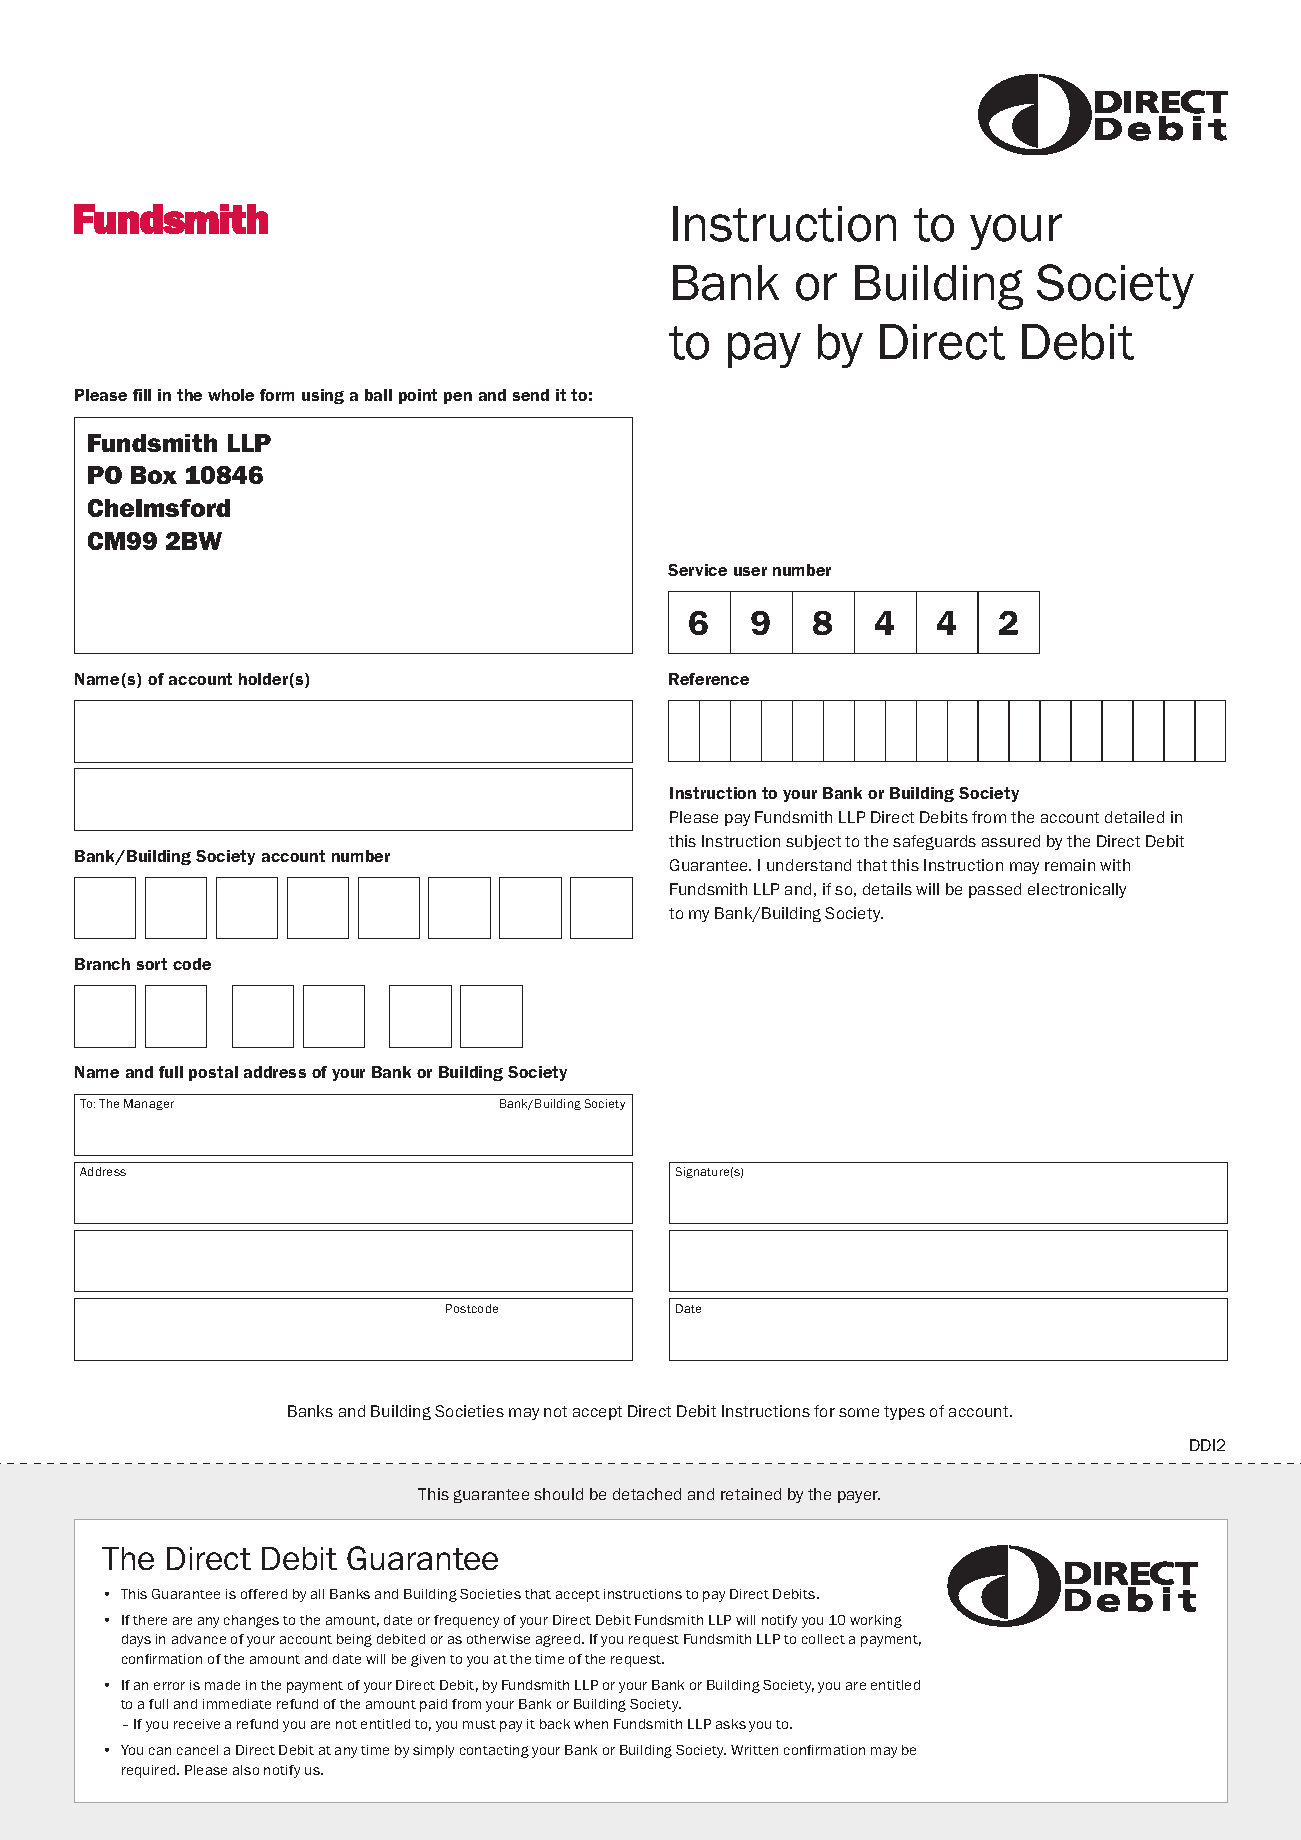  What do you see at coordinates (904, 1413) in the screenshot?
I see `types` at bounding box center [904, 1413].
